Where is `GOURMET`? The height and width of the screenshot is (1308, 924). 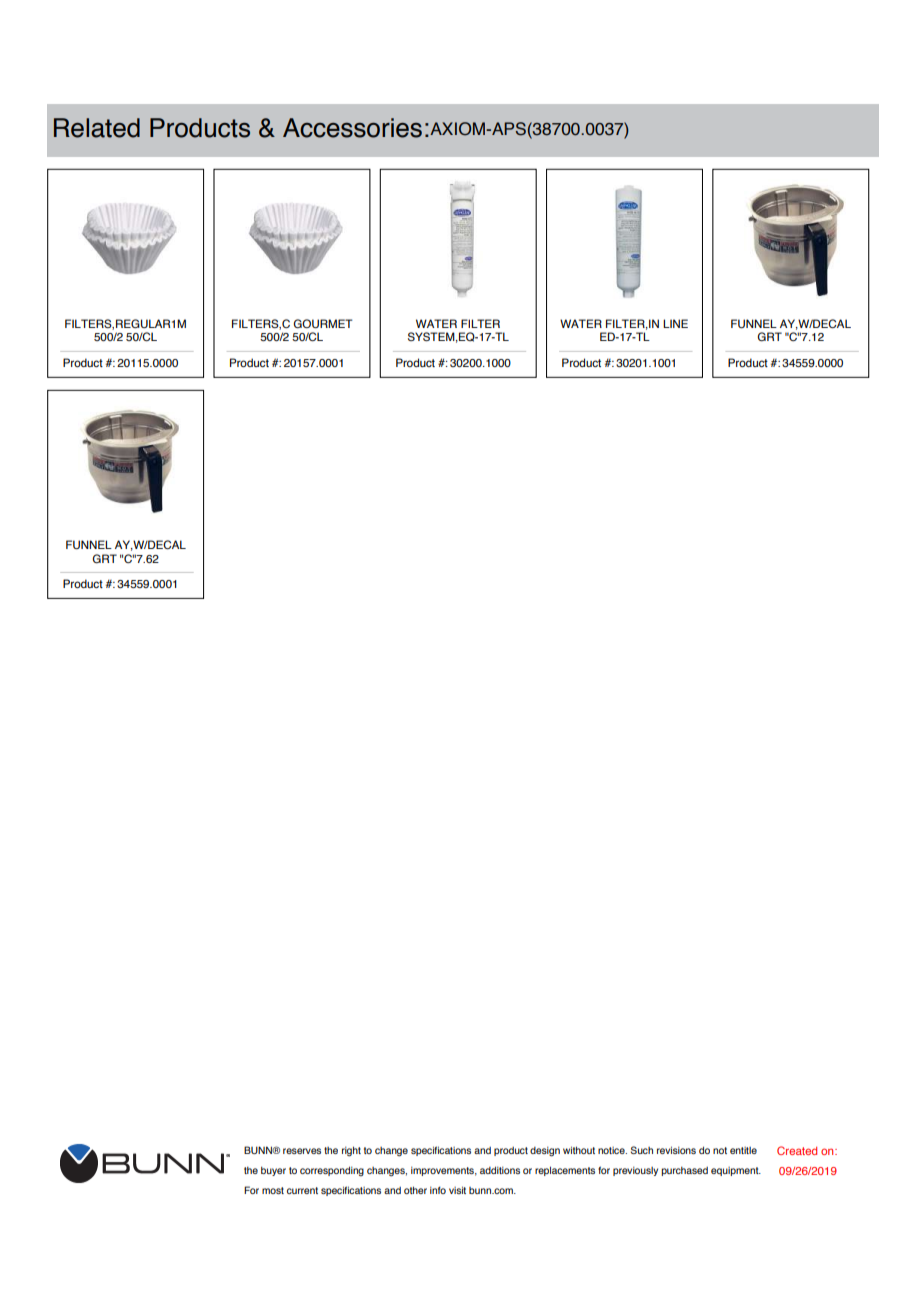 GOURMET is located at coordinates (323, 324).
